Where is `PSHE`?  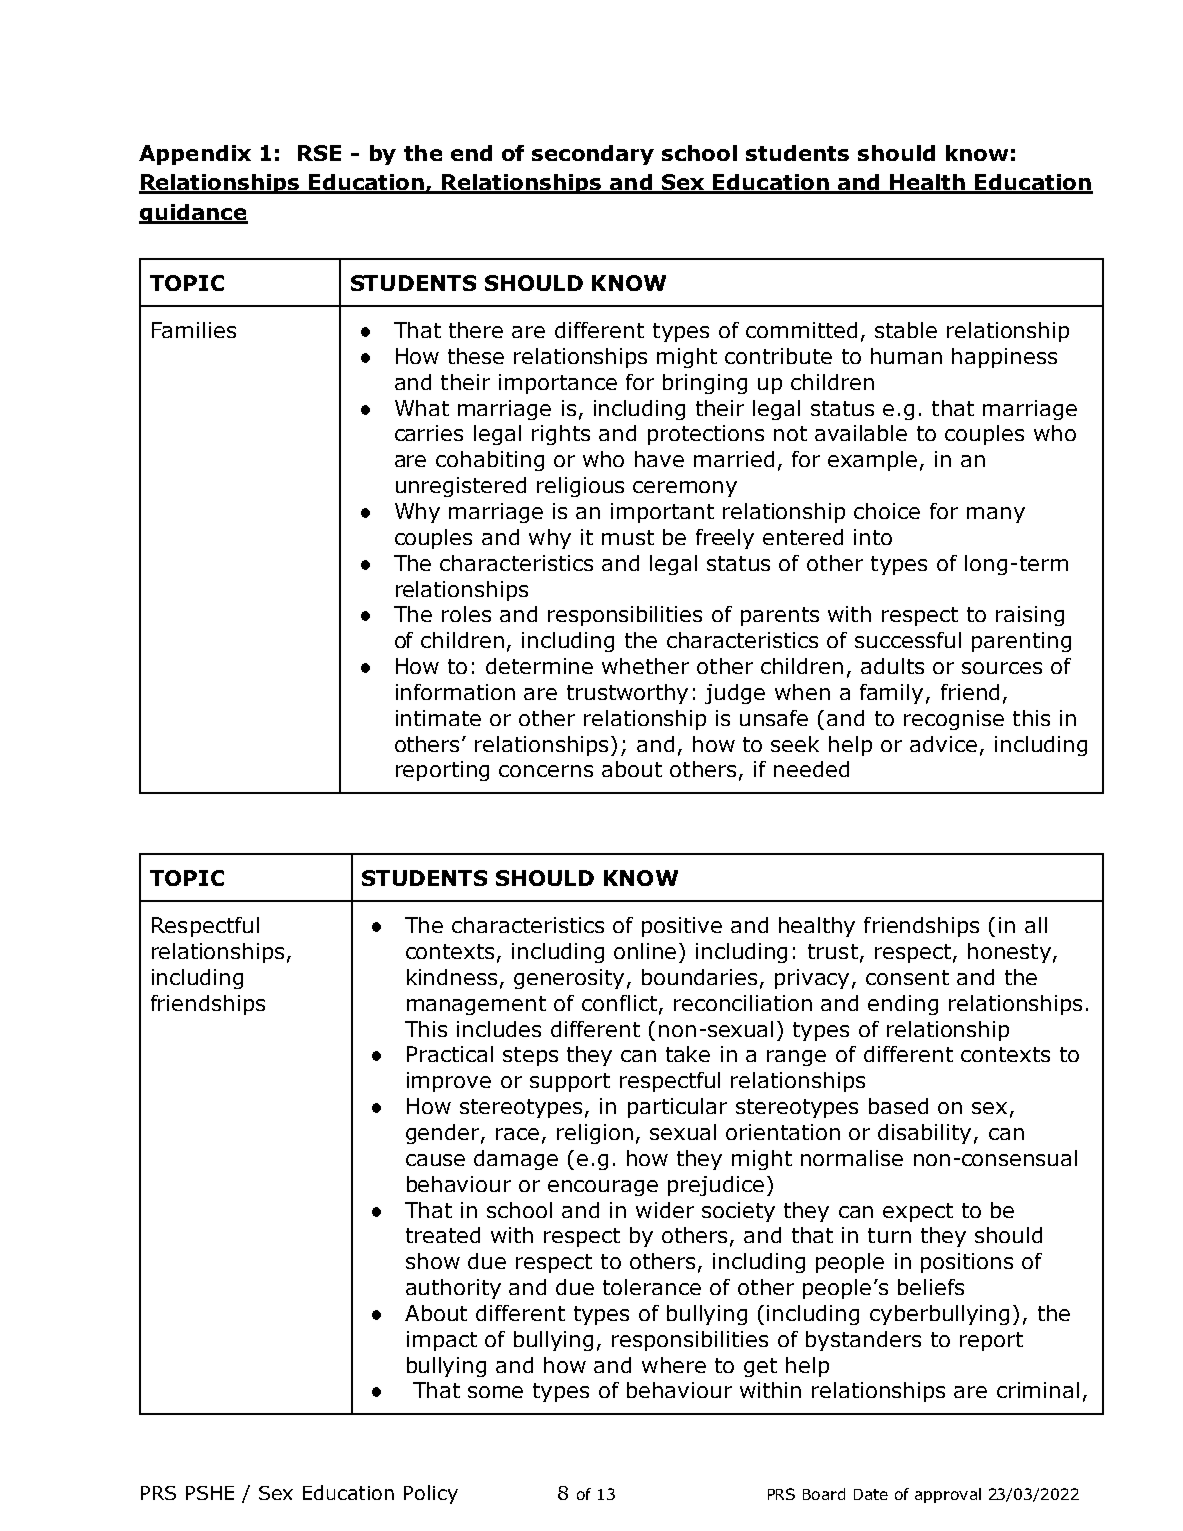
PSHE is located at coordinates (210, 1493).
